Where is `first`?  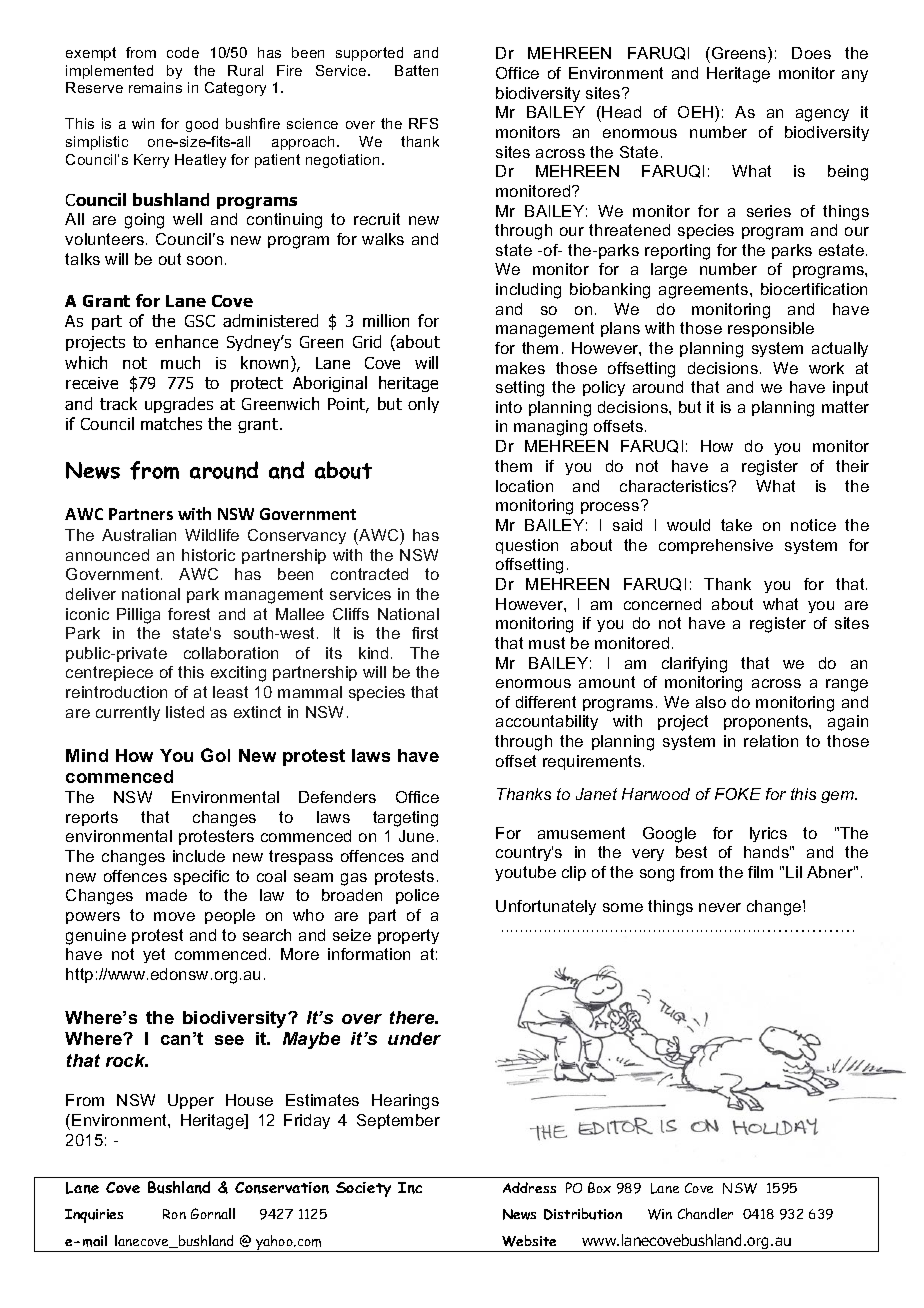
first is located at coordinates (425, 633).
